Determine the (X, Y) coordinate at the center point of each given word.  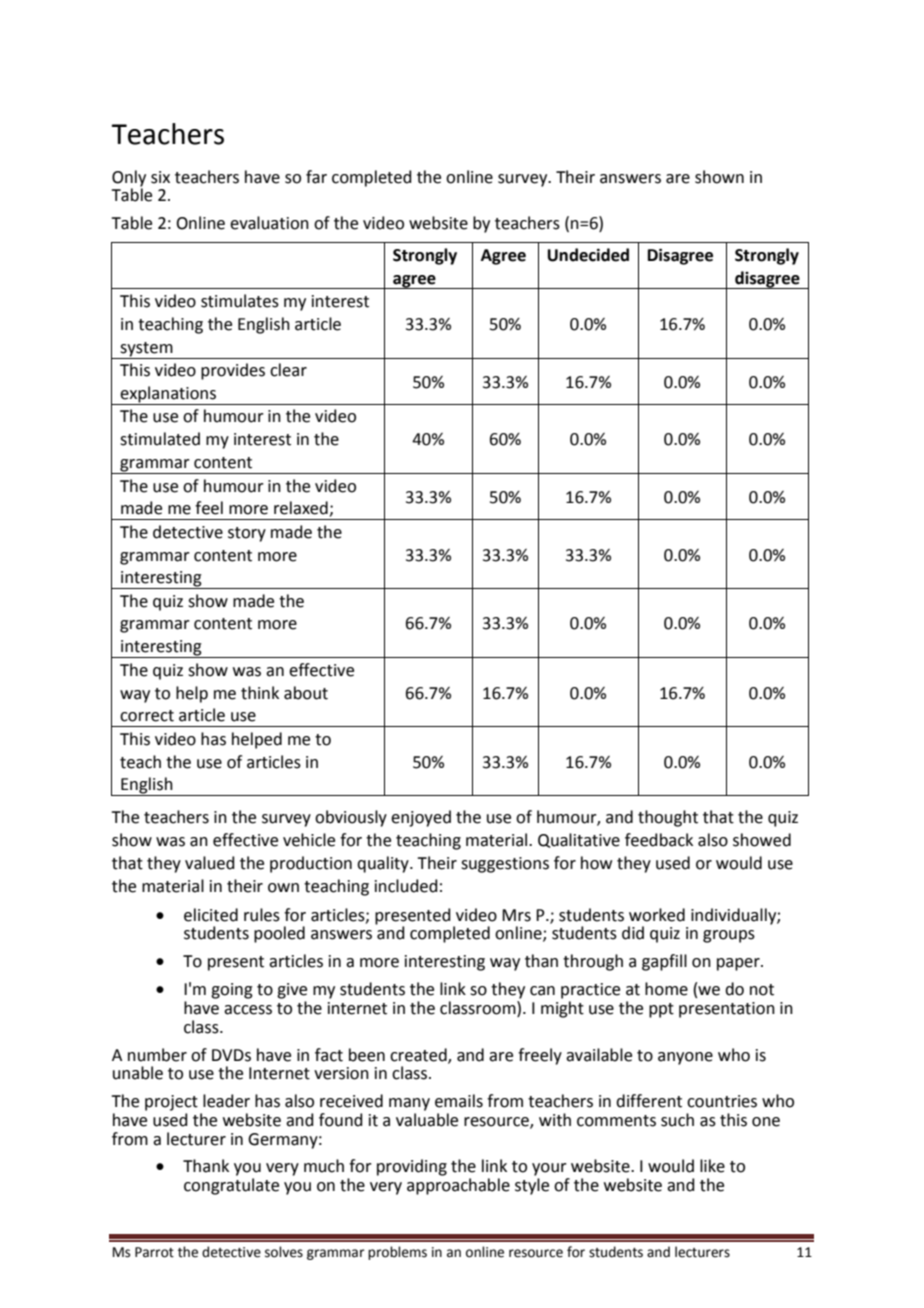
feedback (659, 840)
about (306, 693)
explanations (169, 395)
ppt (661, 1010)
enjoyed (421, 818)
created (419, 1055)
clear (288, 370)
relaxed (302, 509)
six (160, 177)
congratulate (231, 1186)
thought (668, 818)
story (247, 534)
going (232, 991)
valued (210, 863)
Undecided (588, 255)
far (316, 177)
